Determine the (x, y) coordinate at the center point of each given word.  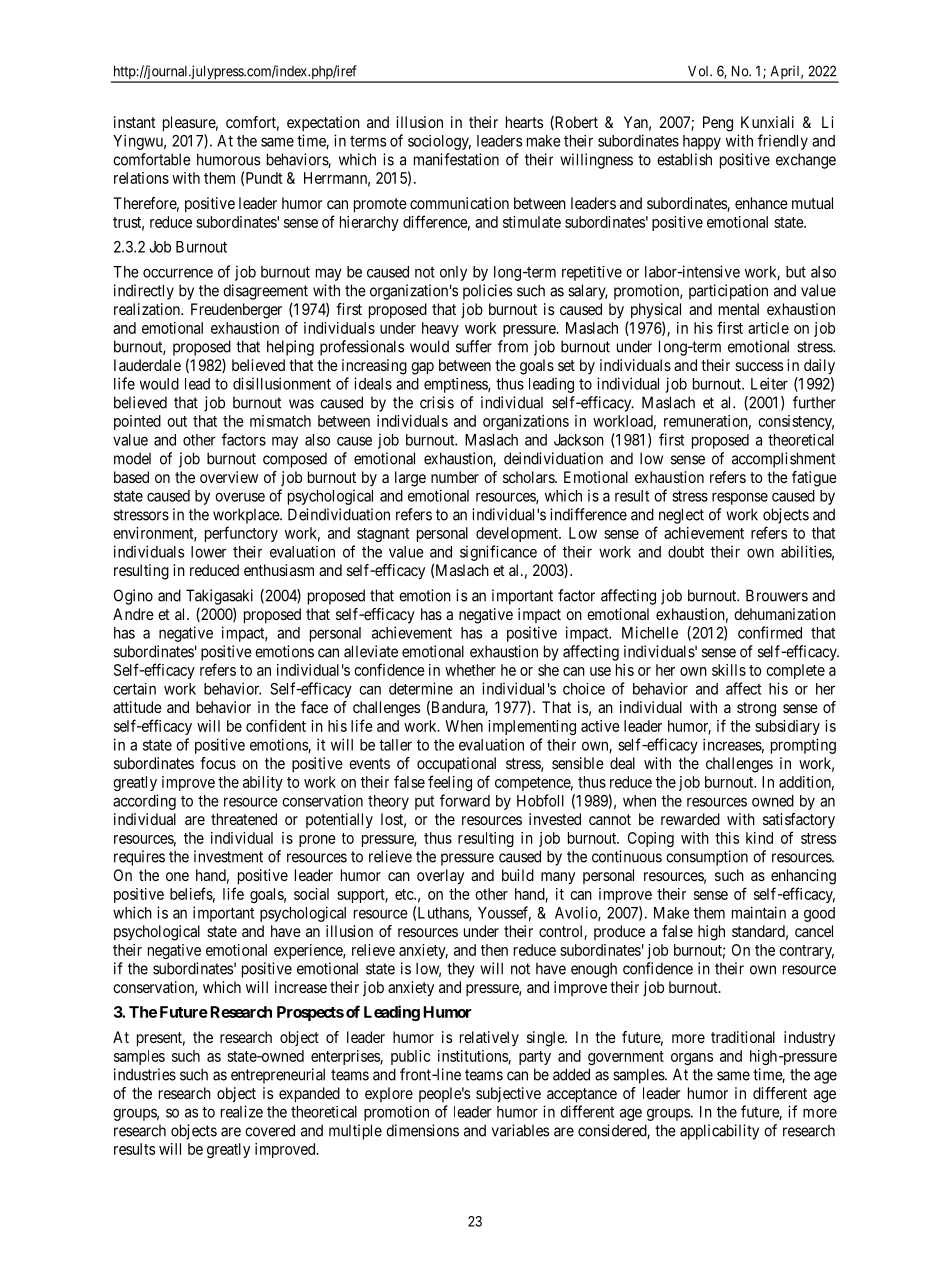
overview (229, 477)
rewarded (690, 819)
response (740, 498)
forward (465, 800)
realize (242, 1111)
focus (218, 763)
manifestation (456, 159)
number (455, 477)
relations (141, 178)
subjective (508, 1094)
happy (702, 142)
